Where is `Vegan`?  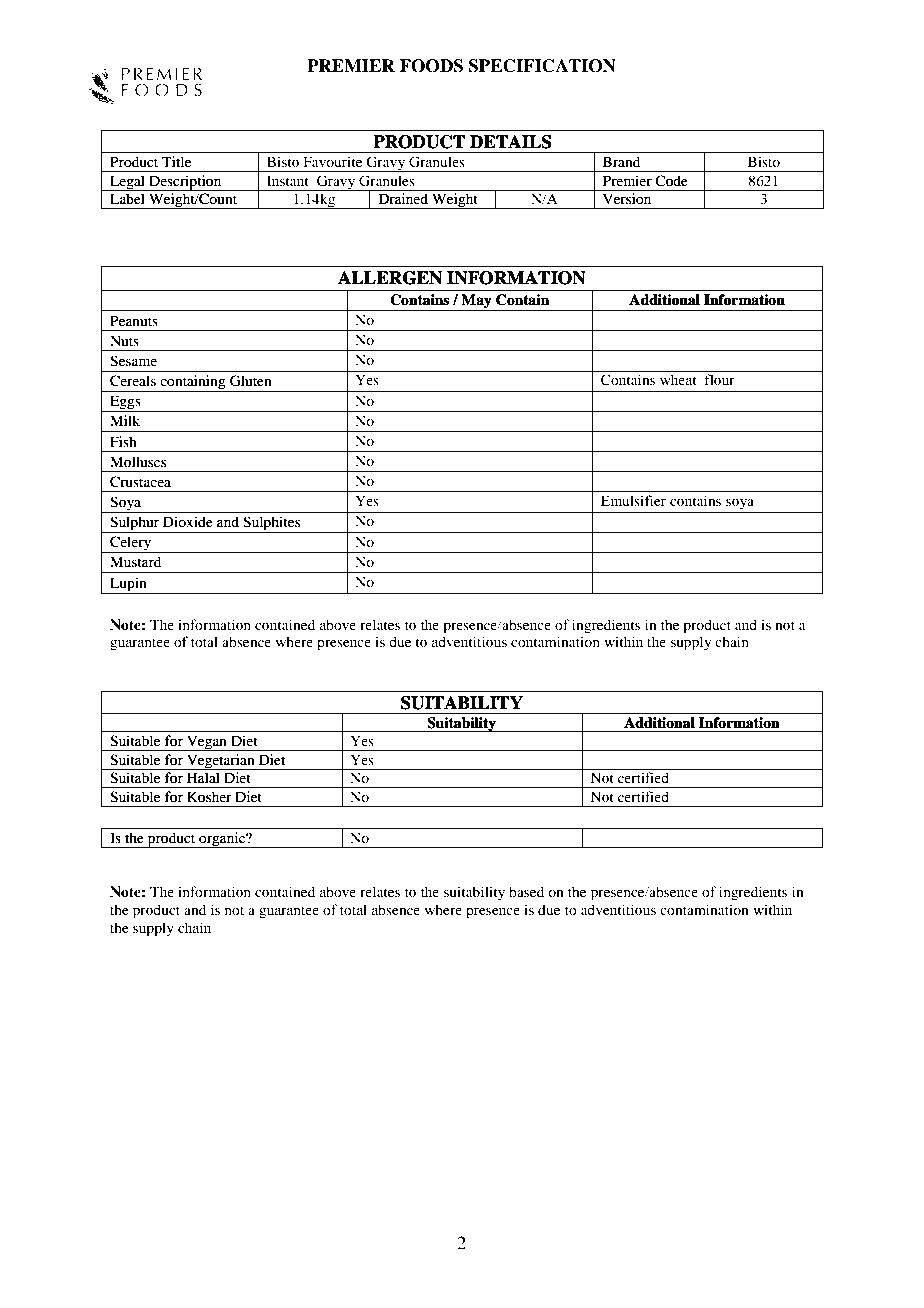 Vegan is located at coordinates (207, 743).
